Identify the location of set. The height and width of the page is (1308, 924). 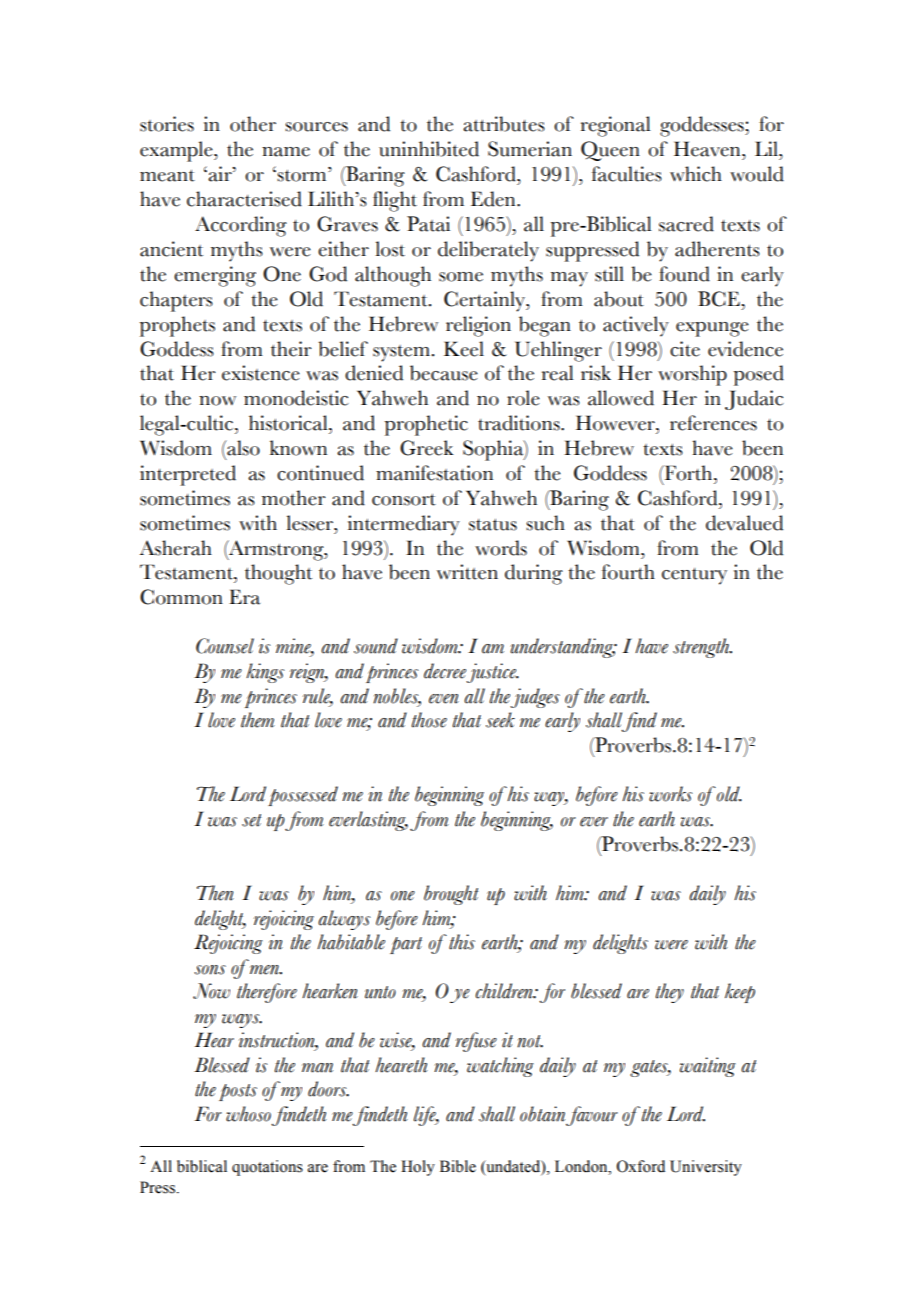
(252, 820).
